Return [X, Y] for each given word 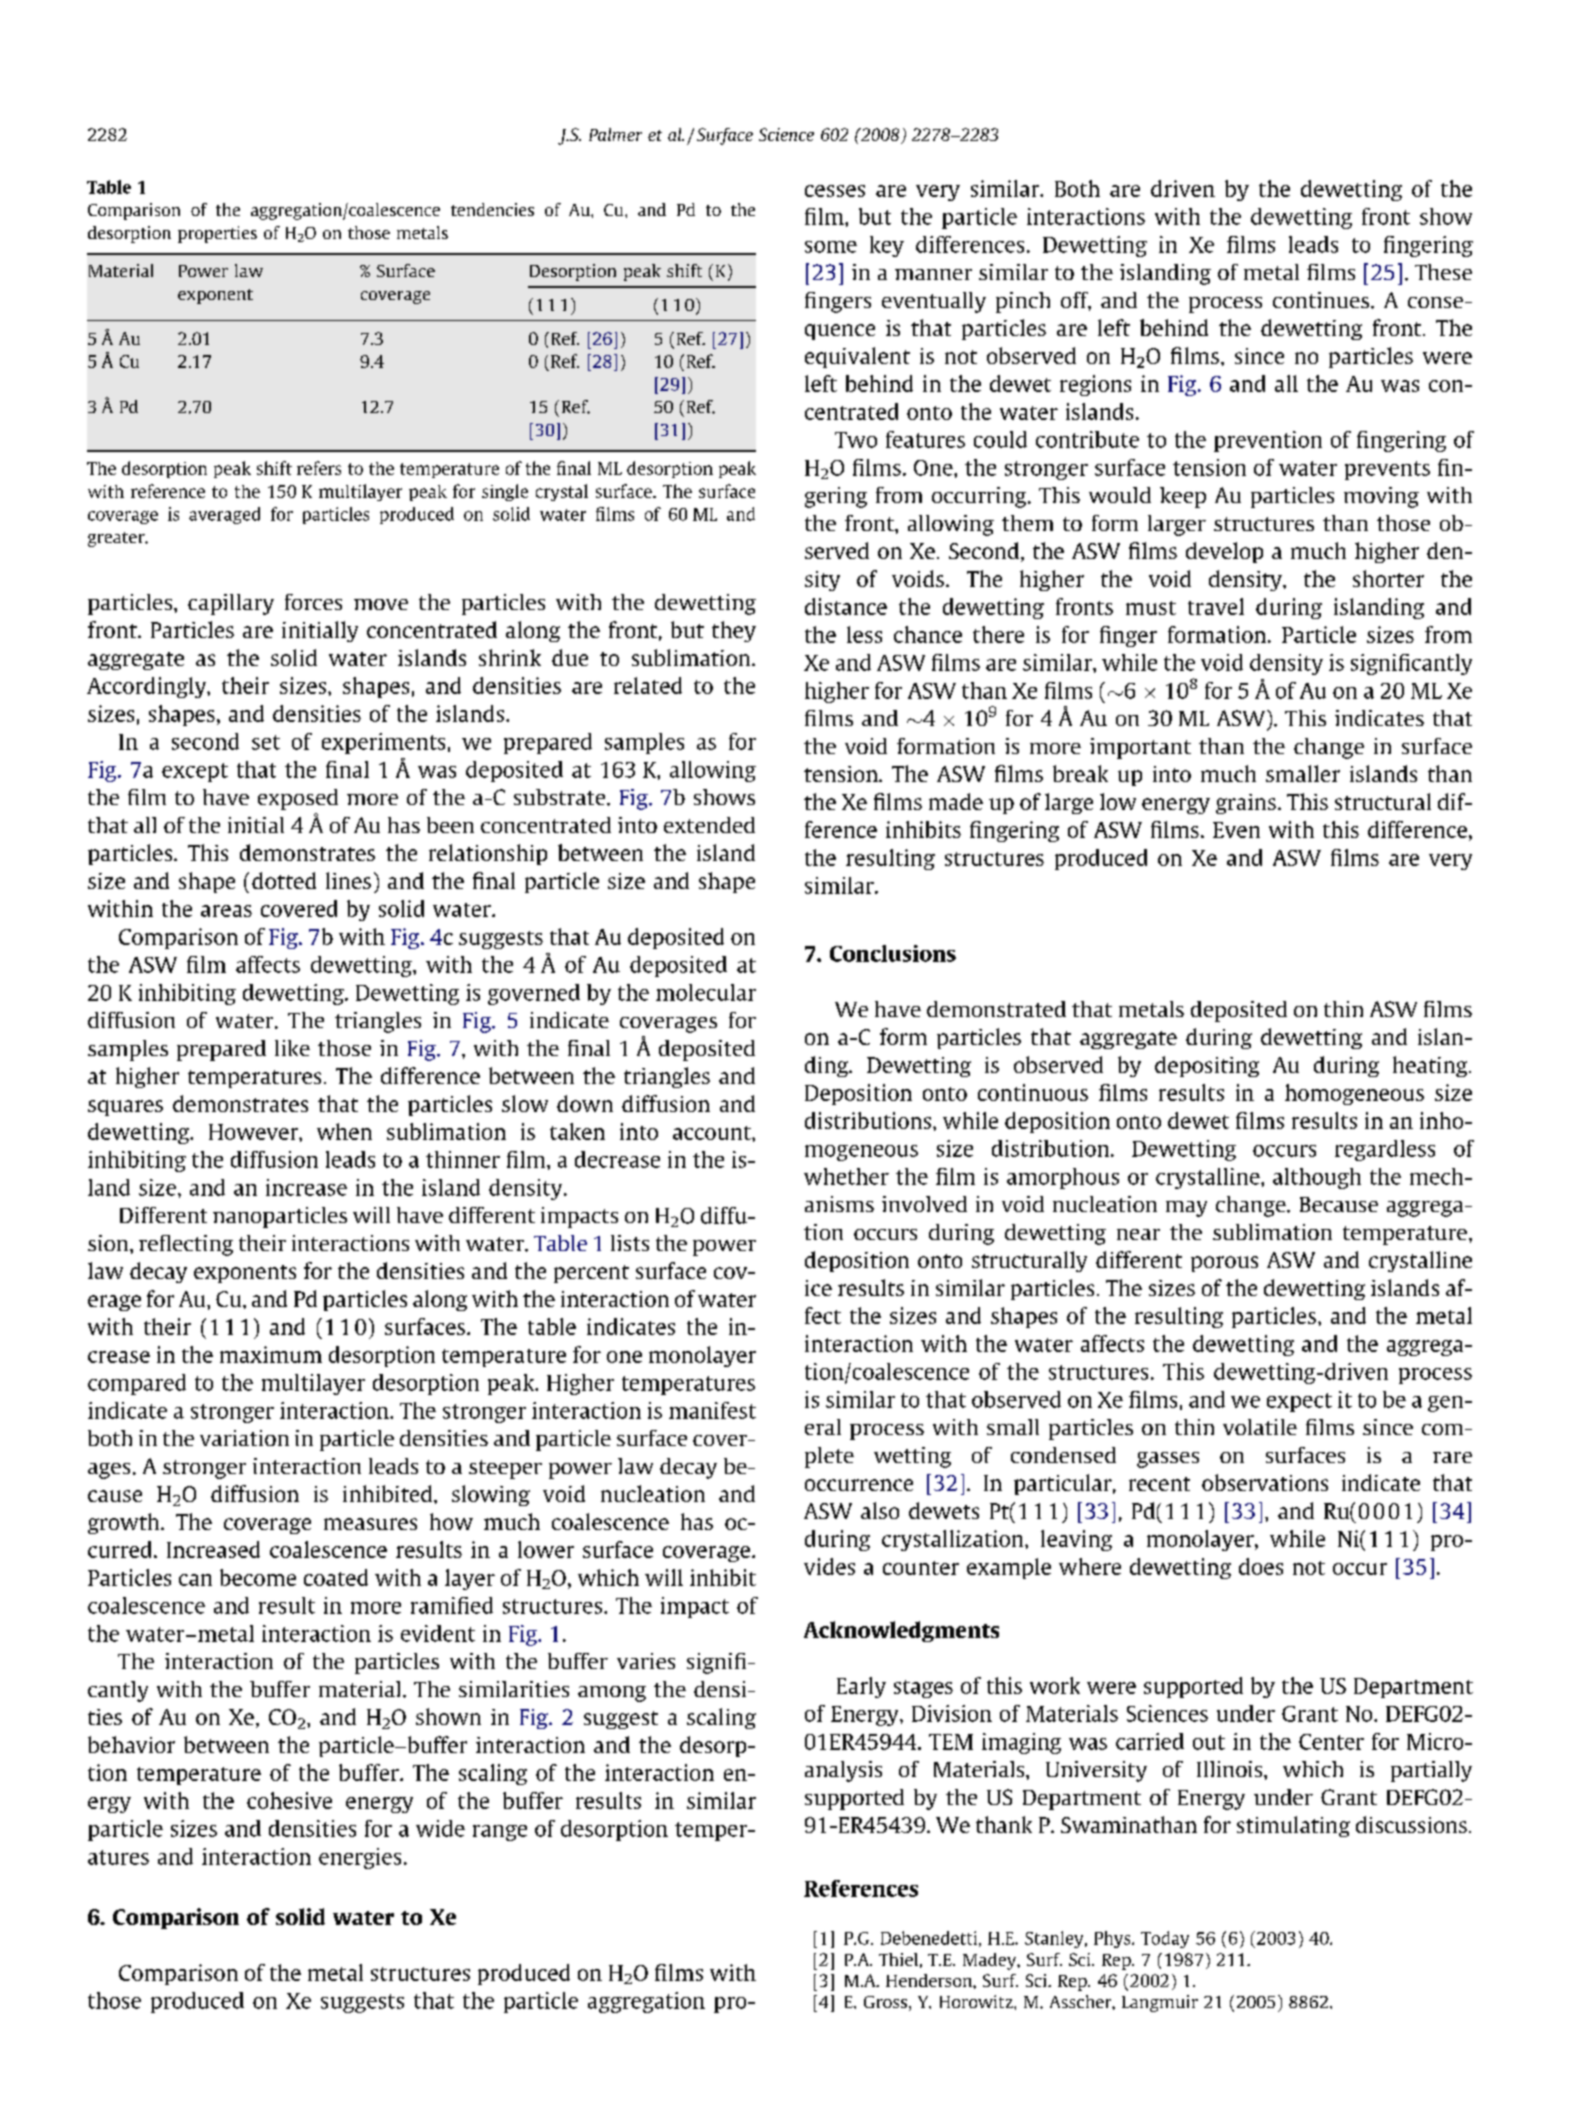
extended [709, 825]
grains [1246, 804]
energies [360, 1858]
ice [818, 1288]
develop [1224, 552]
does [1261, 1566]
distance [846, 606]
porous [1224, 1264]
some [831, 247]
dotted [284, 880]
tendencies [492, 209]
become [258, 1577]
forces [313, 602]
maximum [271, 1354]
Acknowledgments [901, 1631]
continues [1321, 300]
